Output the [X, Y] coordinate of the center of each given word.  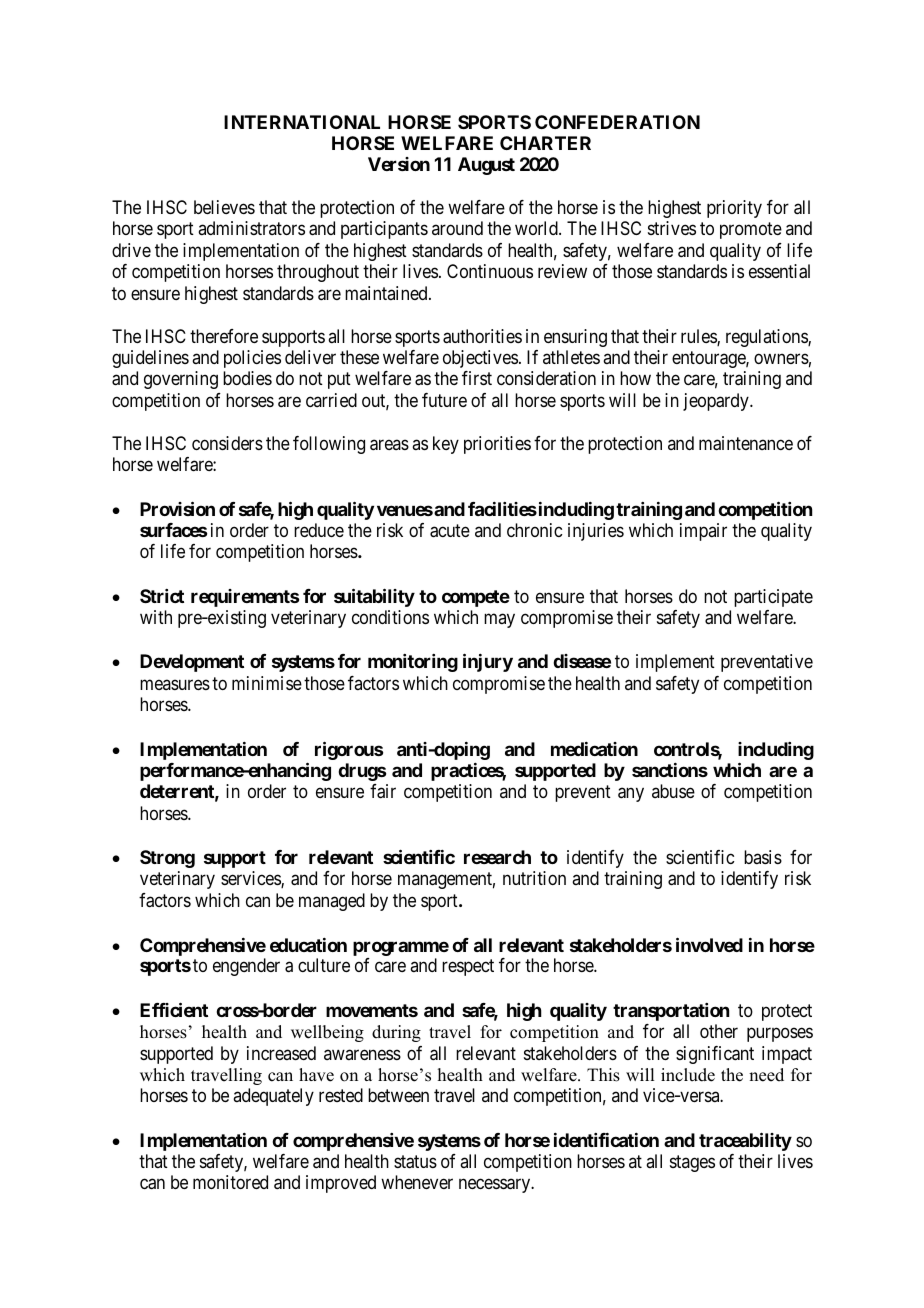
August [486, 166]
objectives [480, 359]
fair [383, 791]
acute [450, 531]
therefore [224, 336]
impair [703, 532]
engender [246, 967]
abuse [673, 791]
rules [699, 337]
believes [224, 207]
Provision [177, 508]
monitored [230, 1182]
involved [709, 944]
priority [734, 209]
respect [468, 968]
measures [175, 684]
